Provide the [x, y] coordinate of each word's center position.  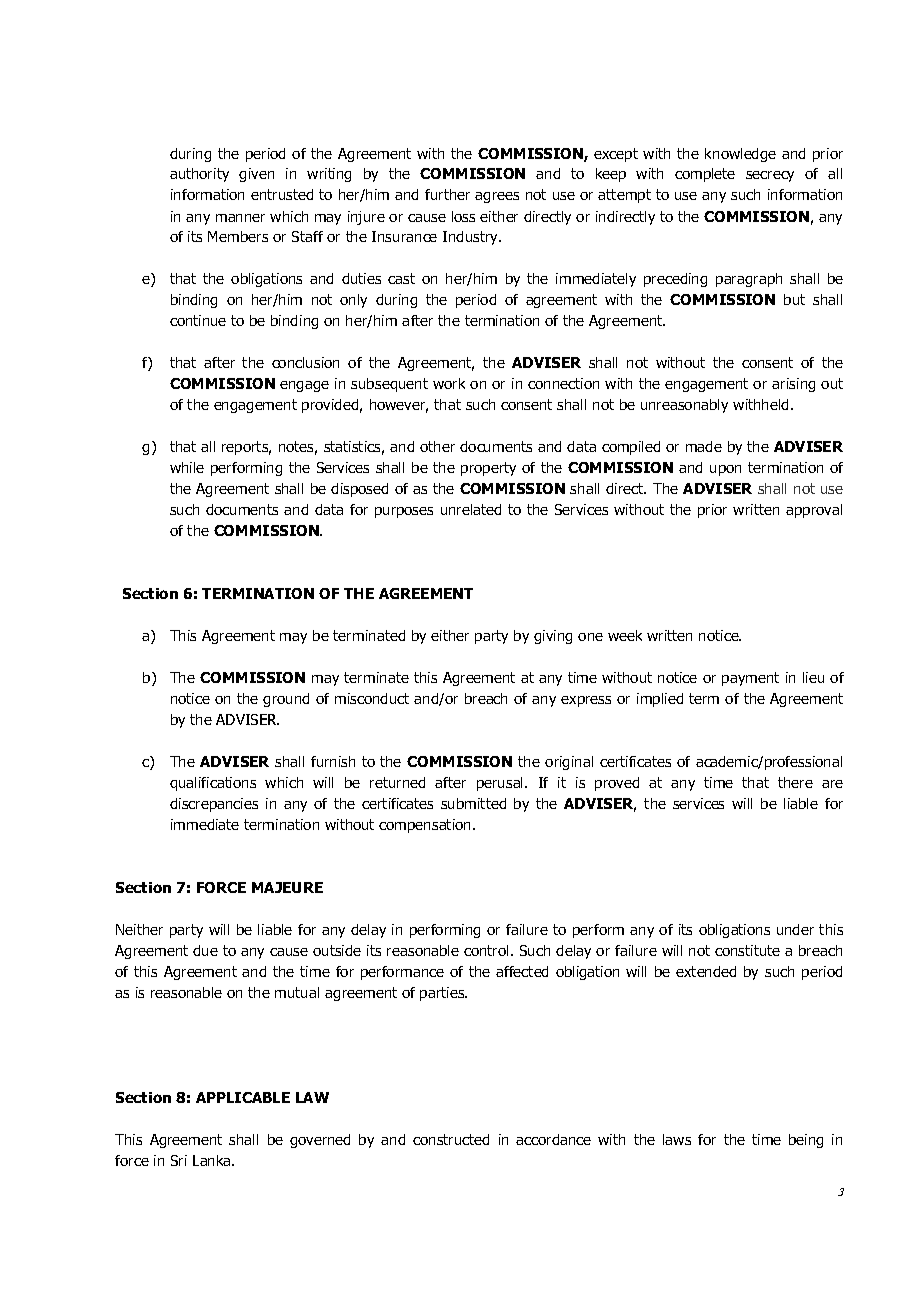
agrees [497, 197]
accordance [553, 1139]
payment [750, 679]
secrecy [770, 176]
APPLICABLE [243, 1097]
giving [553, 637]
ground [286, 700]
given [256, 175]
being [806, 1141]
